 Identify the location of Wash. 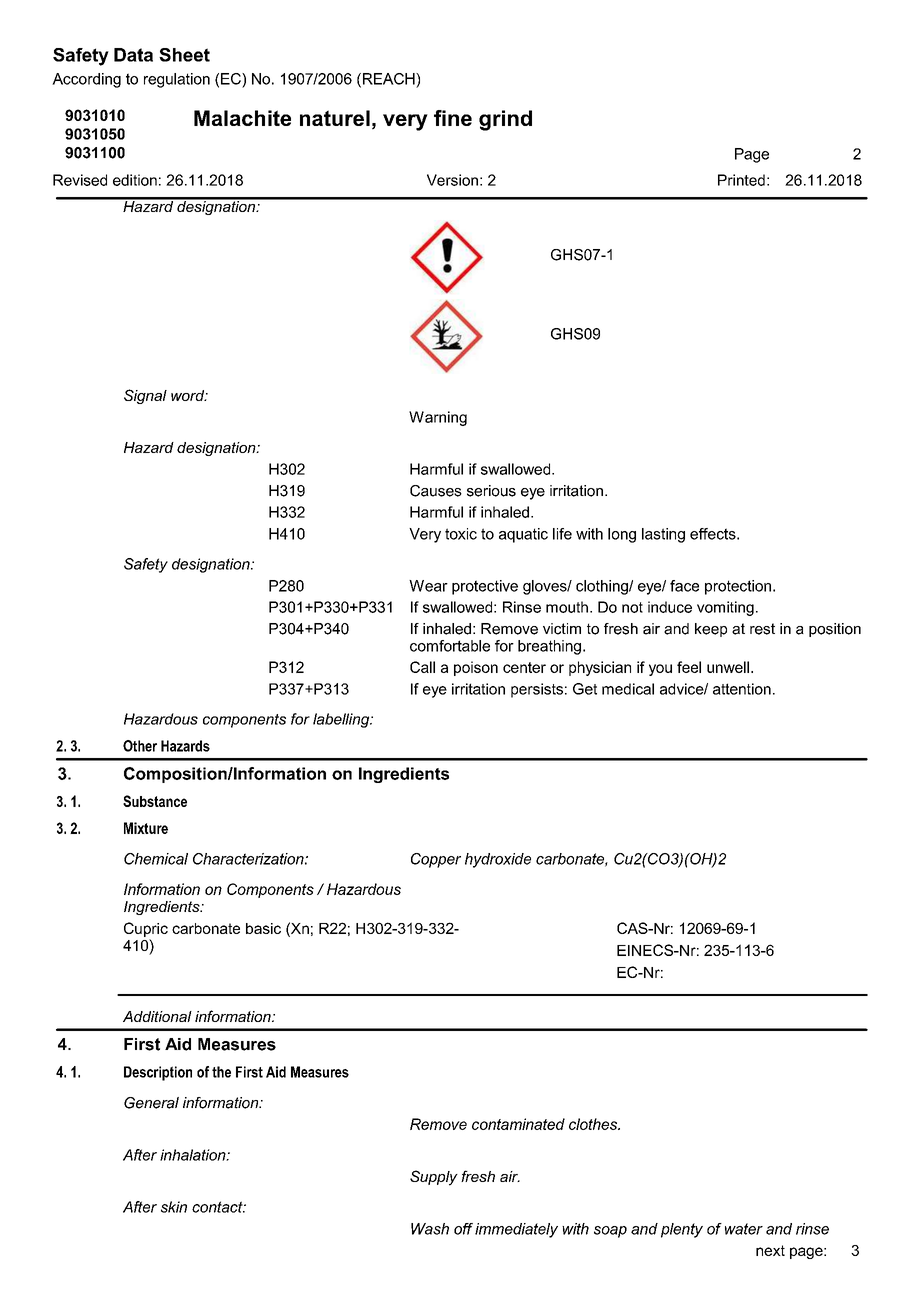
(430, 1229).
